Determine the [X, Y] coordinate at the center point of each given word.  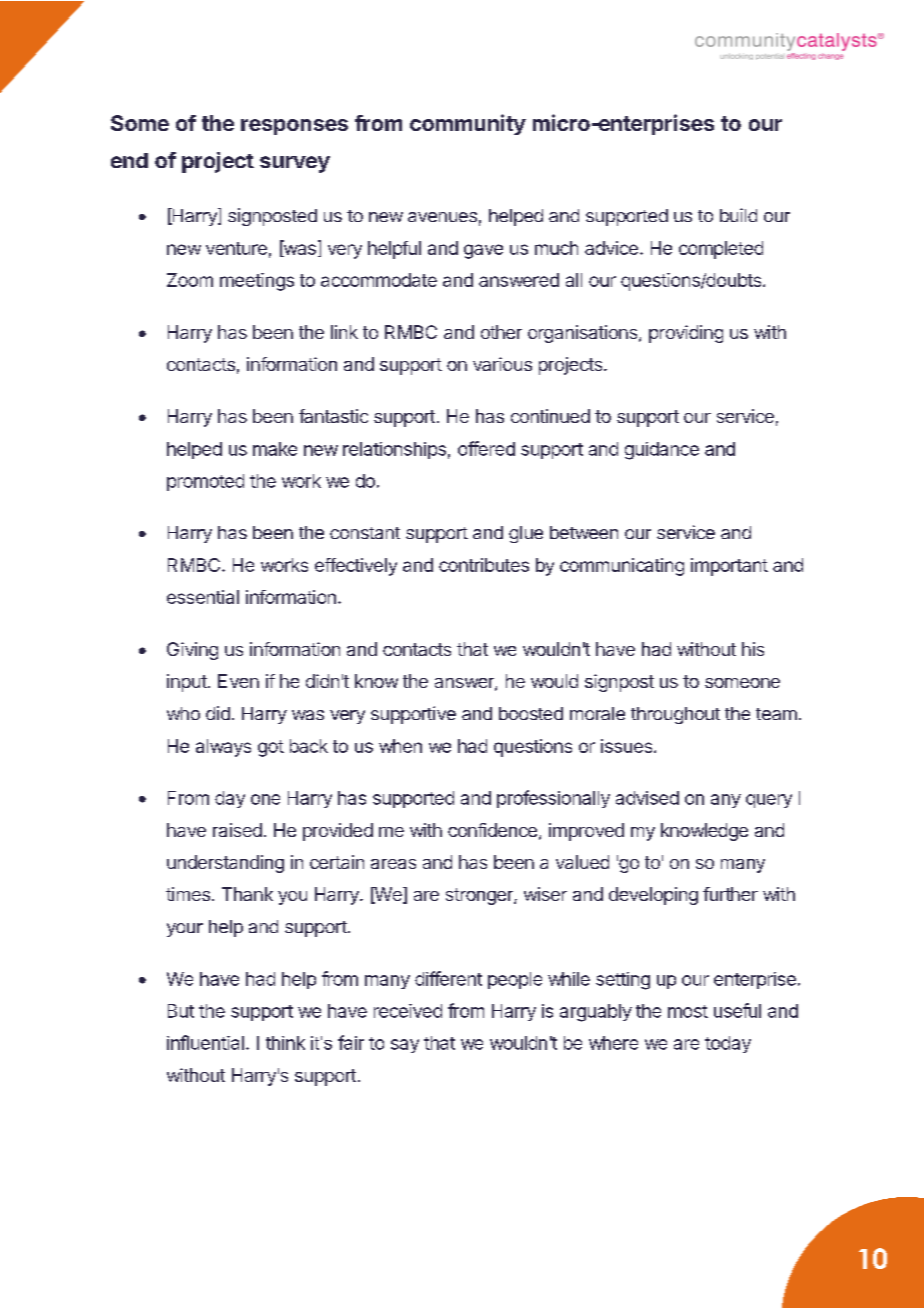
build [738, 215]
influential [205, 1042]
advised [647, 798]
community [468, 124]
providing [686, 334]
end [129, 160]
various [502, 364]
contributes [484, 565]
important [729, 567]
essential [203, 597]
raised [237, 830]
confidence [492, 830]
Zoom [190, 280]
